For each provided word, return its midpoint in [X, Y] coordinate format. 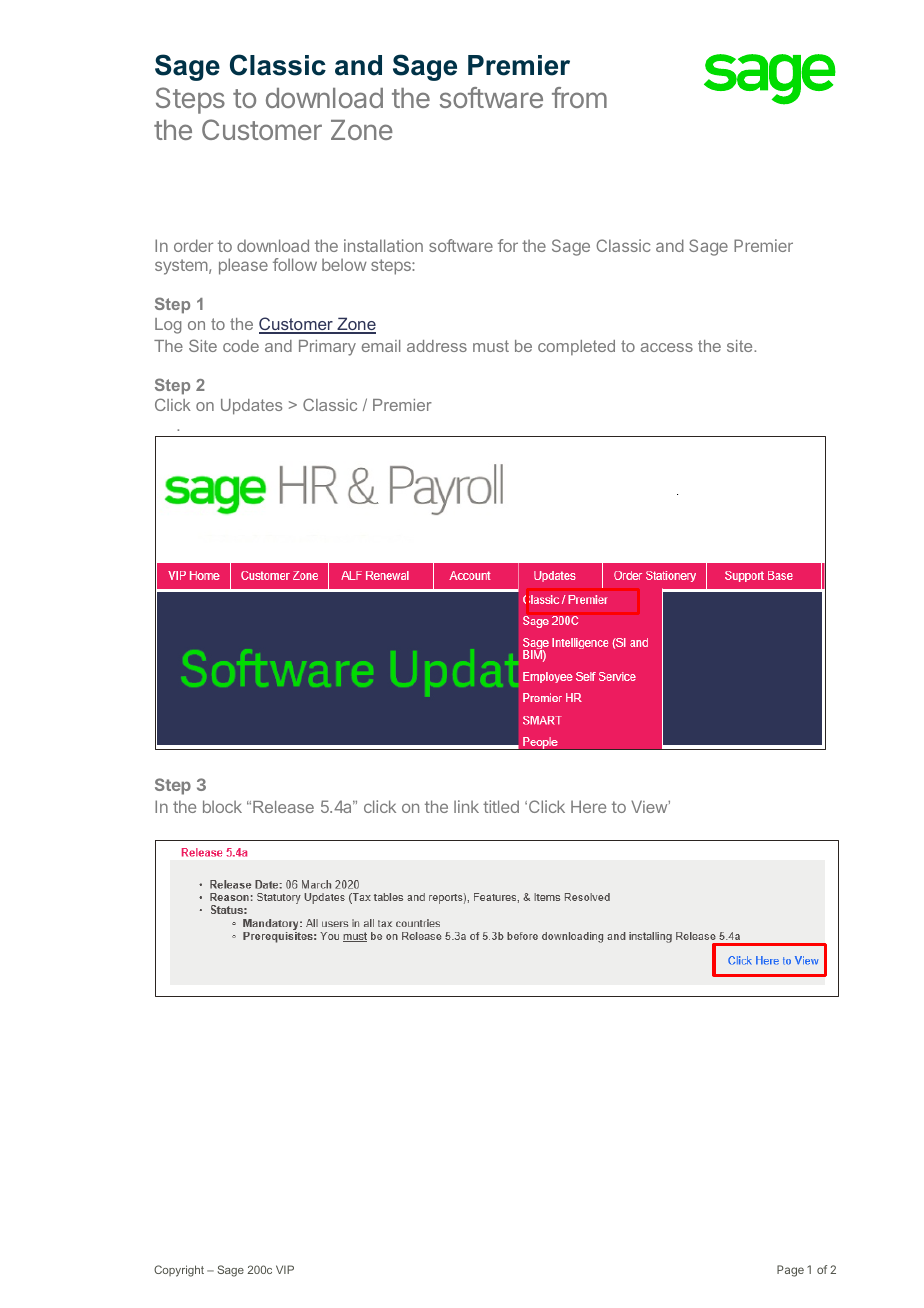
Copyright [179, 1271]
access [667, 347]
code [241, 346]
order [193, 245]
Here [588, 806]
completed [576, 347]
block [222, 806]
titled [501, 806]
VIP [285, 1269]
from [579, 97]
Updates [251, 407]
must [491, 346]
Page [790, 1271]
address [437, 346]
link [466, 806]
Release [283, 807]
